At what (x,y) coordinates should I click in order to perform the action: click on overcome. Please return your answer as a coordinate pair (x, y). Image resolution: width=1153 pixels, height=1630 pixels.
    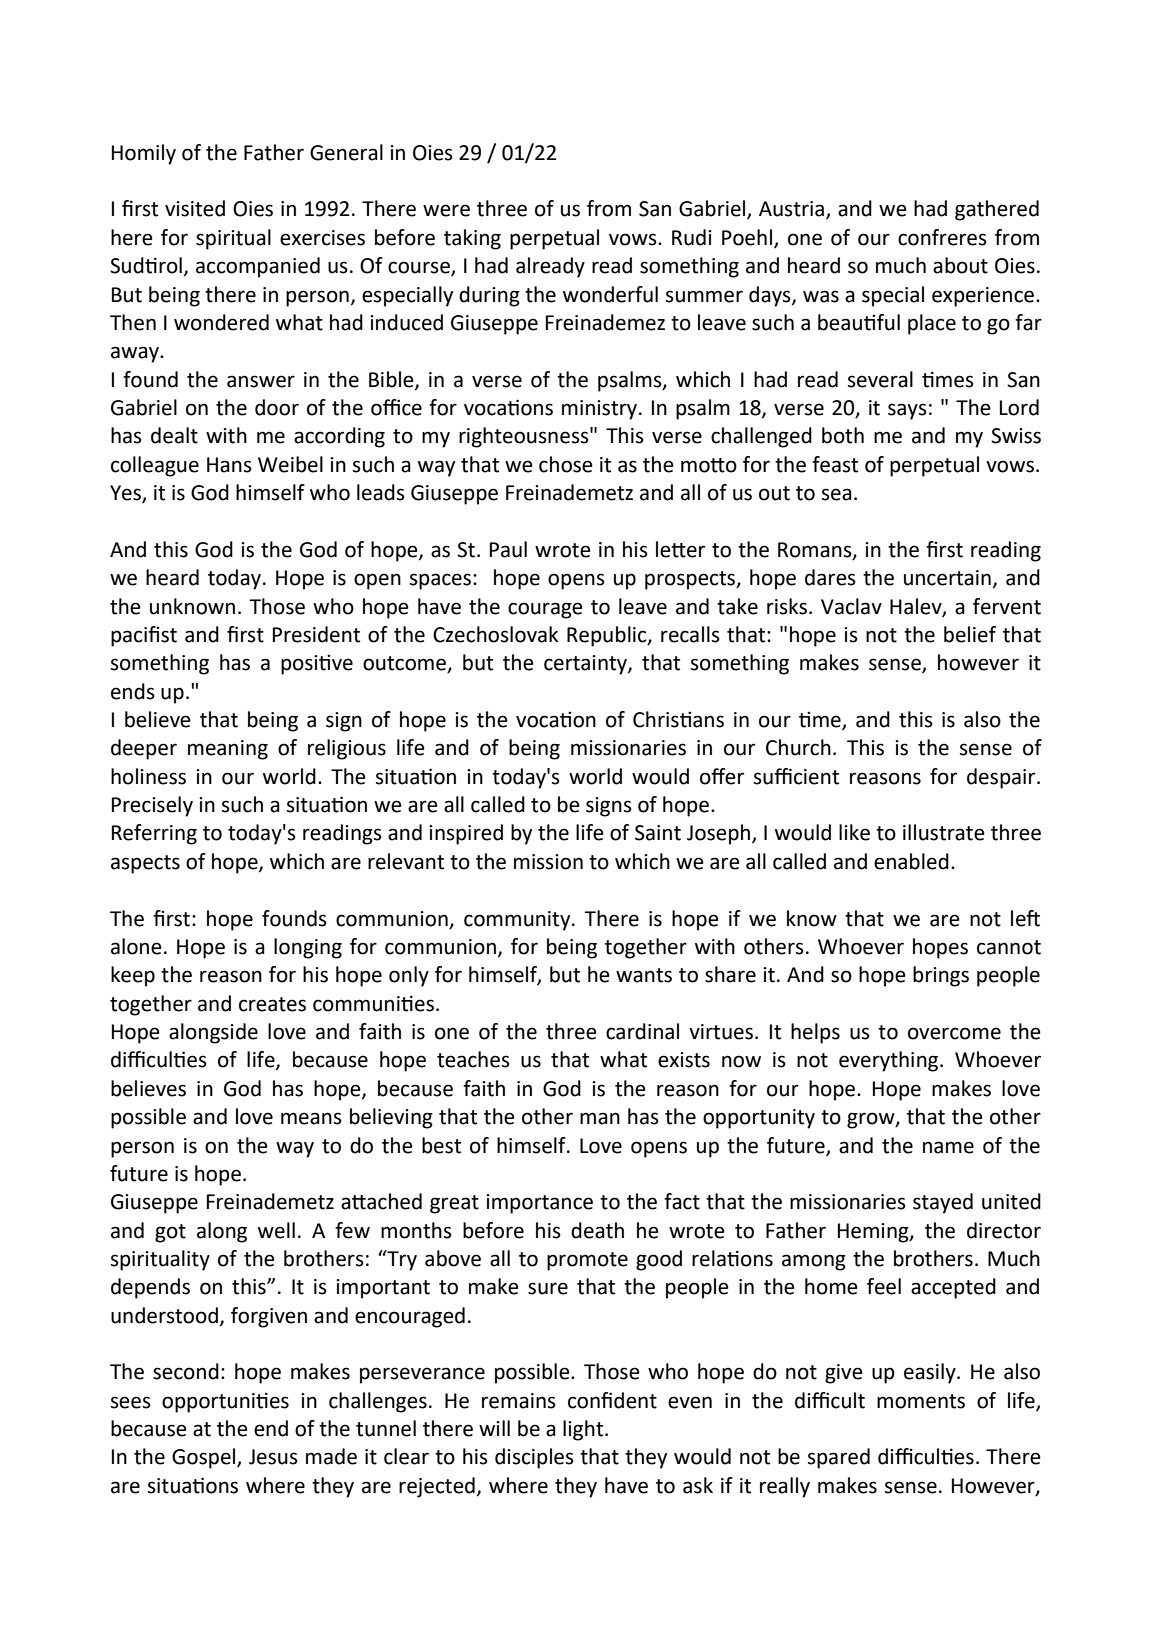
    Looking at the image, I should click on (954, 1033).
